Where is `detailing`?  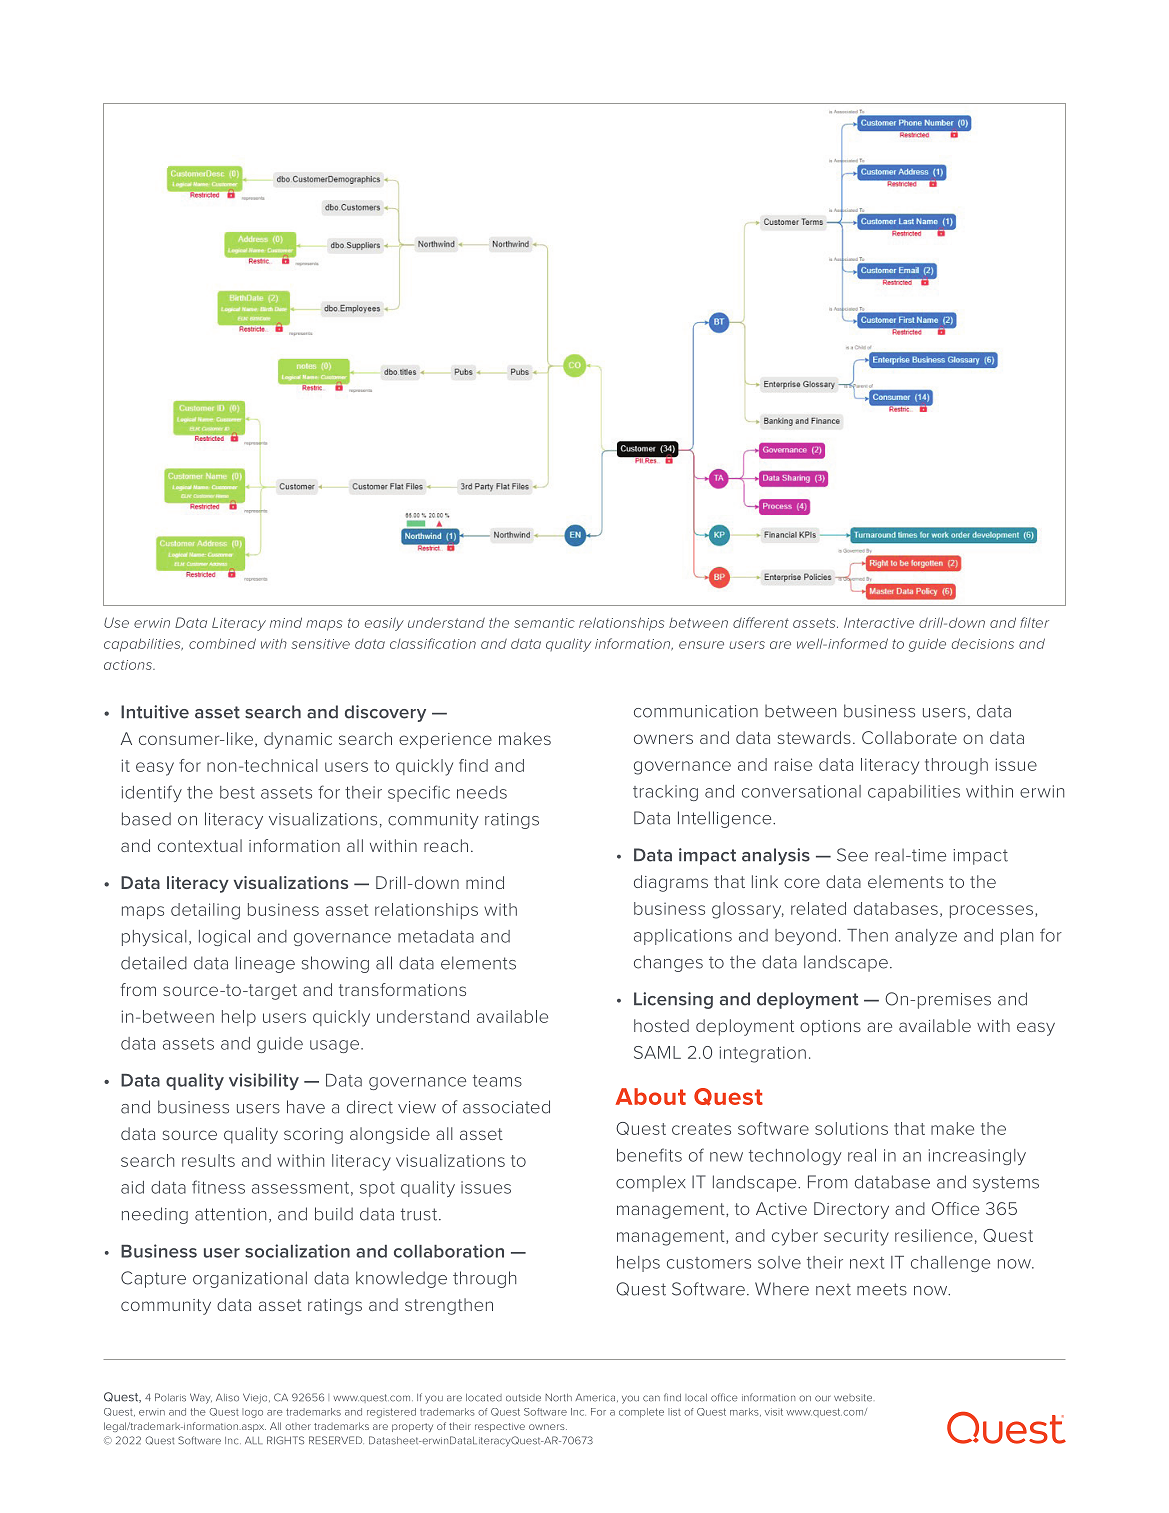 detailing is located at coordinates (205, 911).
